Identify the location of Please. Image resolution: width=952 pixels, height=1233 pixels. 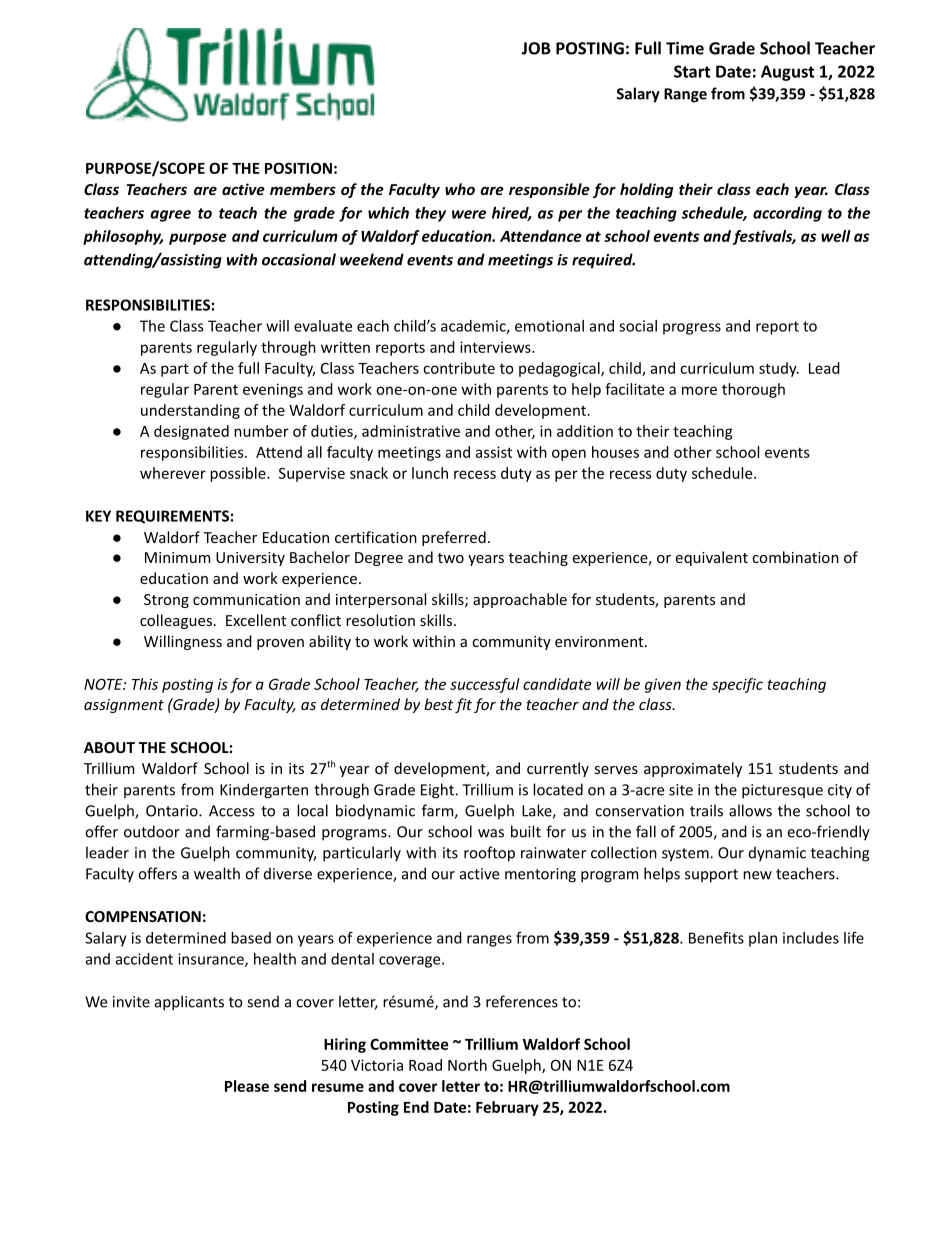
(247, 1086).
